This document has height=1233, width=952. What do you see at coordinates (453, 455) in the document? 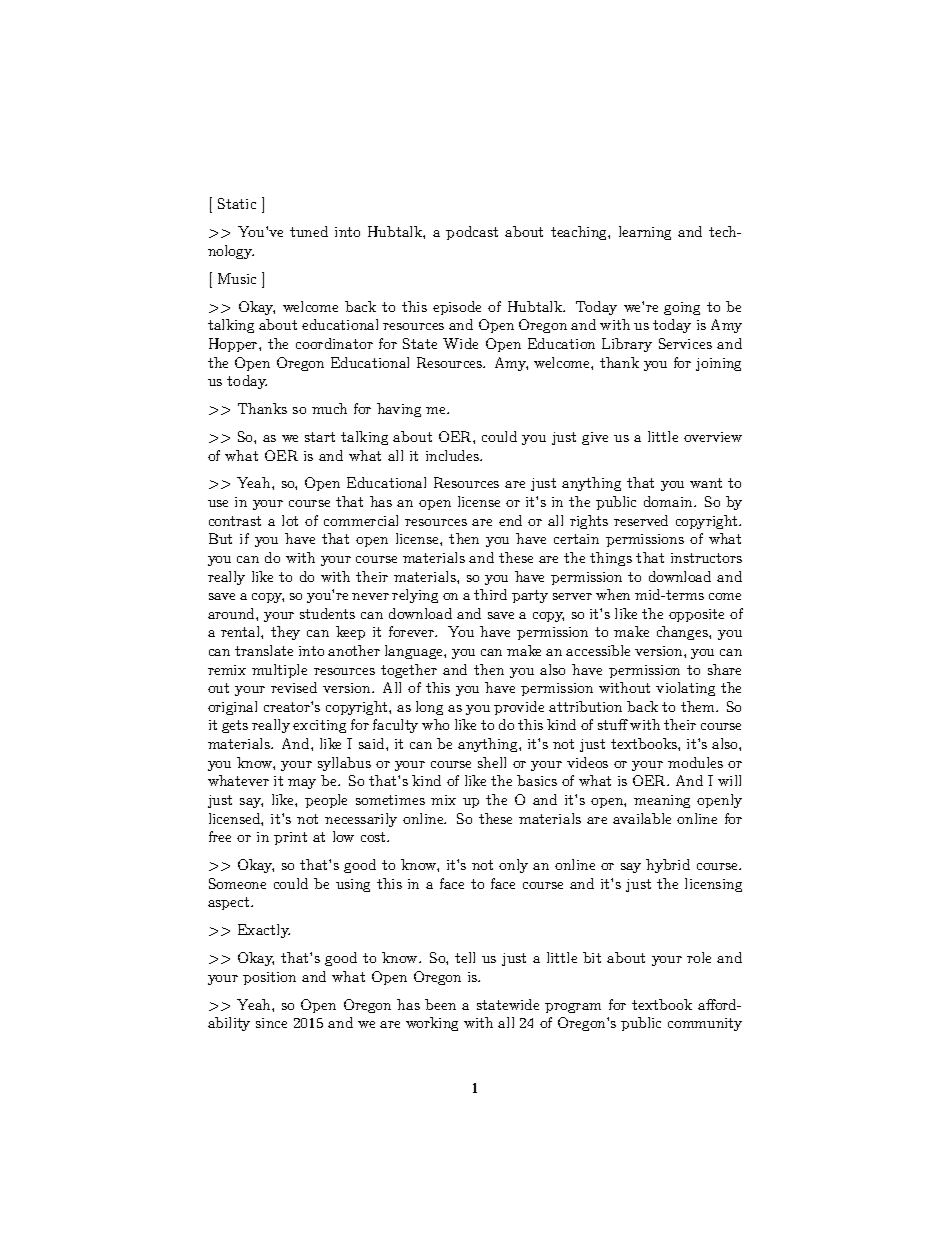
I see `includes` at bounding box center [453, 455].
